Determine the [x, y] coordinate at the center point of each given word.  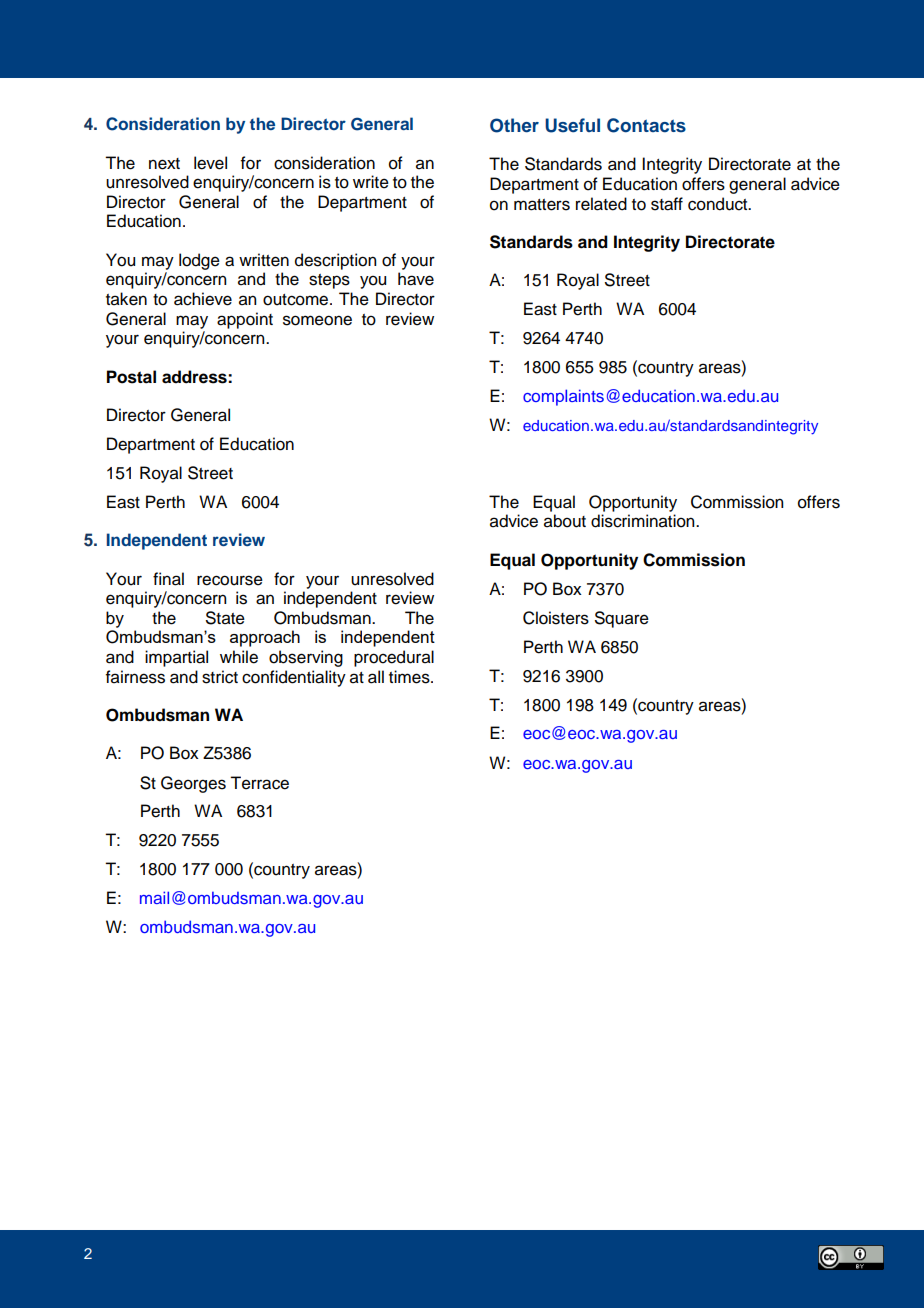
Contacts [646, 125]
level [210, 163]
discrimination [644, 521]
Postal [131, 377]
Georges [193, 784]
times [410, 677]
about [565, 521]
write [371, 182]
